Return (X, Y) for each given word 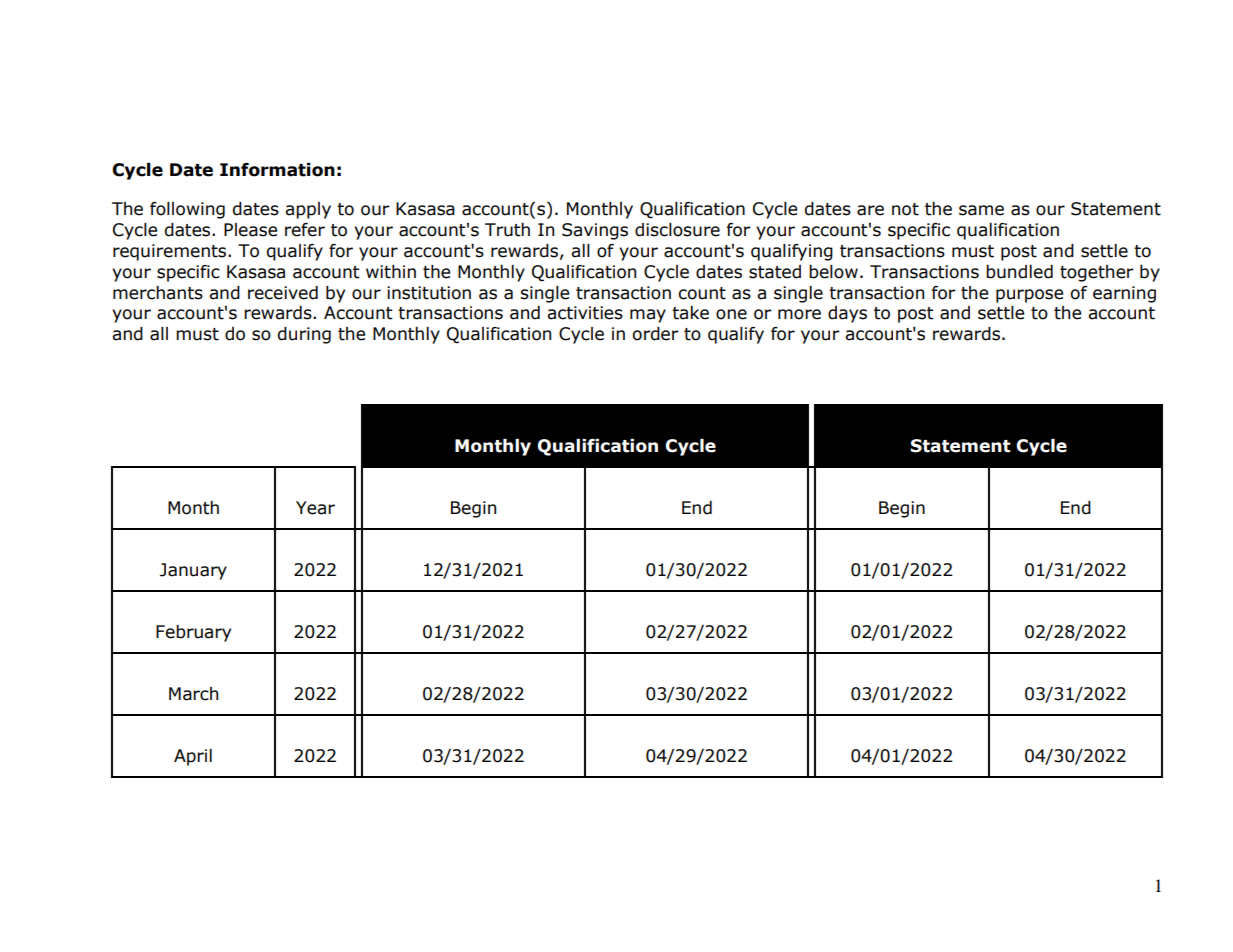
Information (277, 170)
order (655, 334)
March (193, 694)
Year (315, 508)
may (648, 316)
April (193, 757)
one (731, 314)
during (304, 335)
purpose (1029, 296)
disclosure (677, 230)
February (193, 633)
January (193, 571)
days (847, 314)
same (981, 210)
